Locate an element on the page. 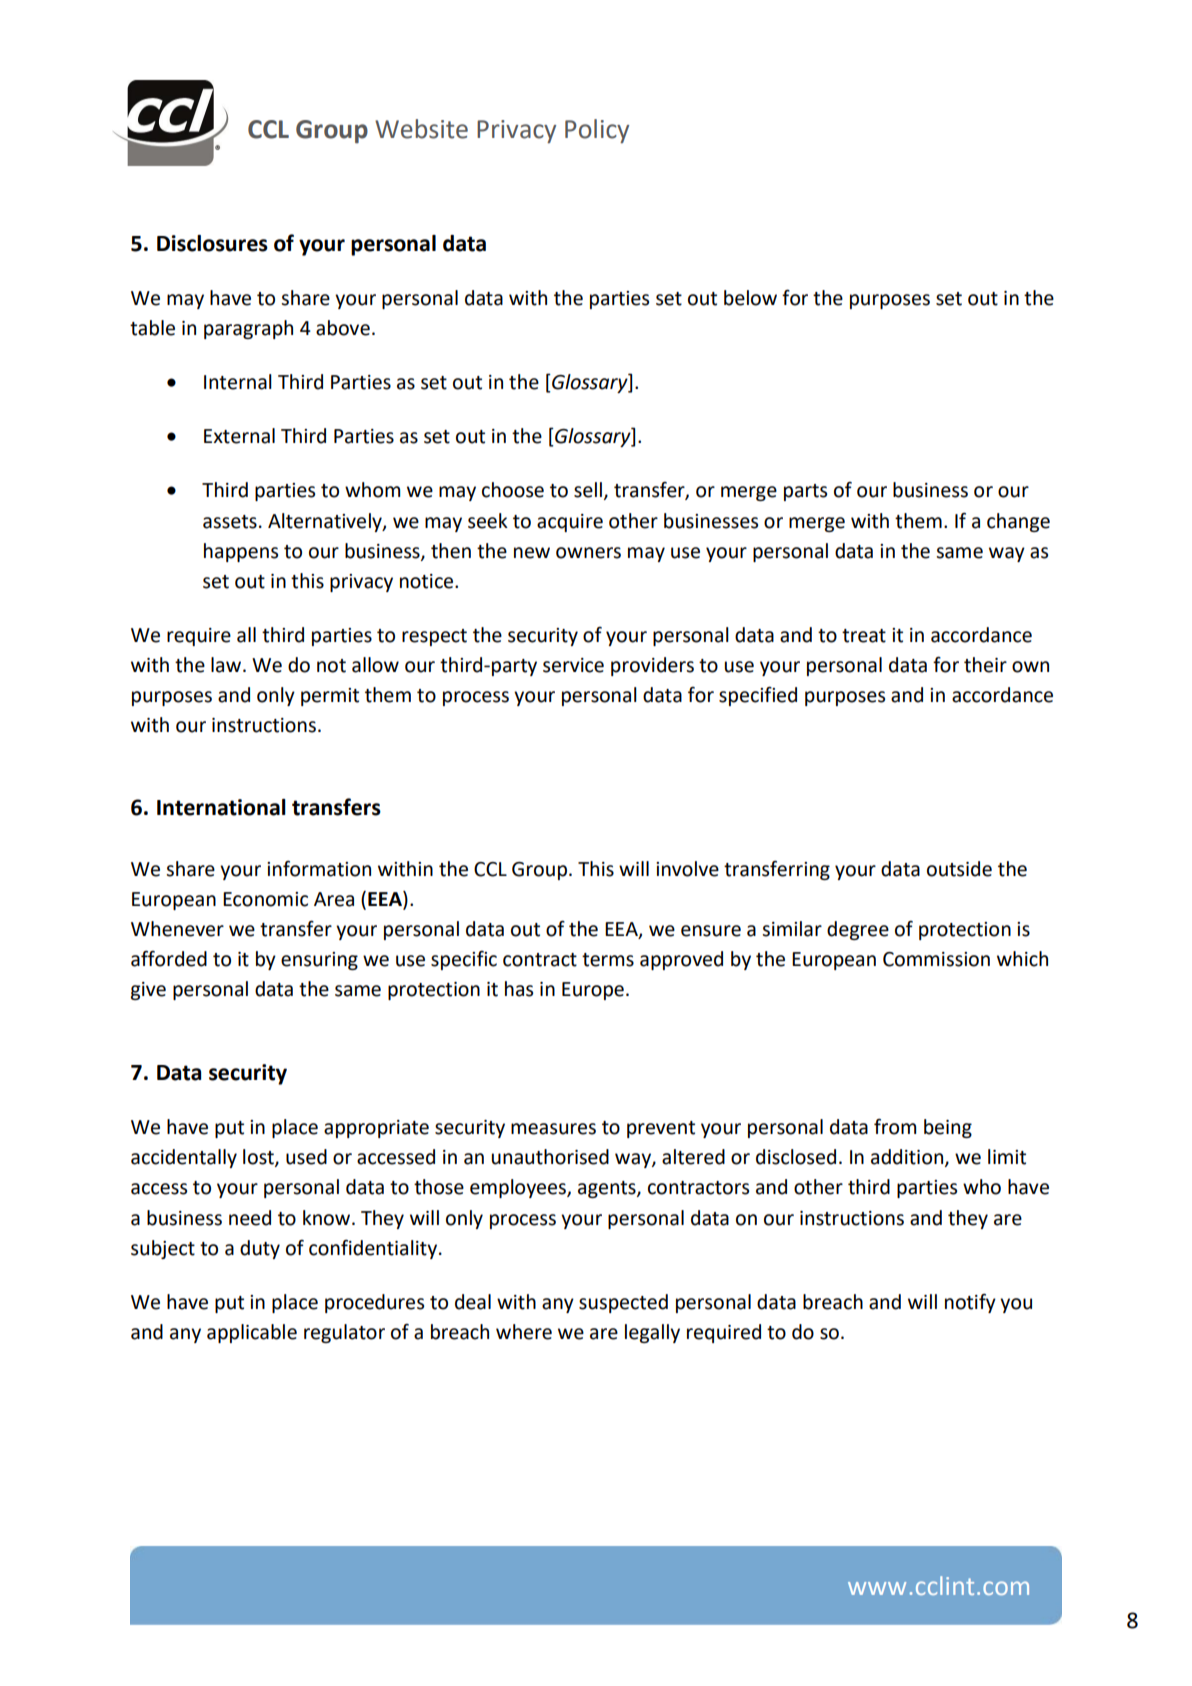  Commission is located at coordinates (936, 959).
